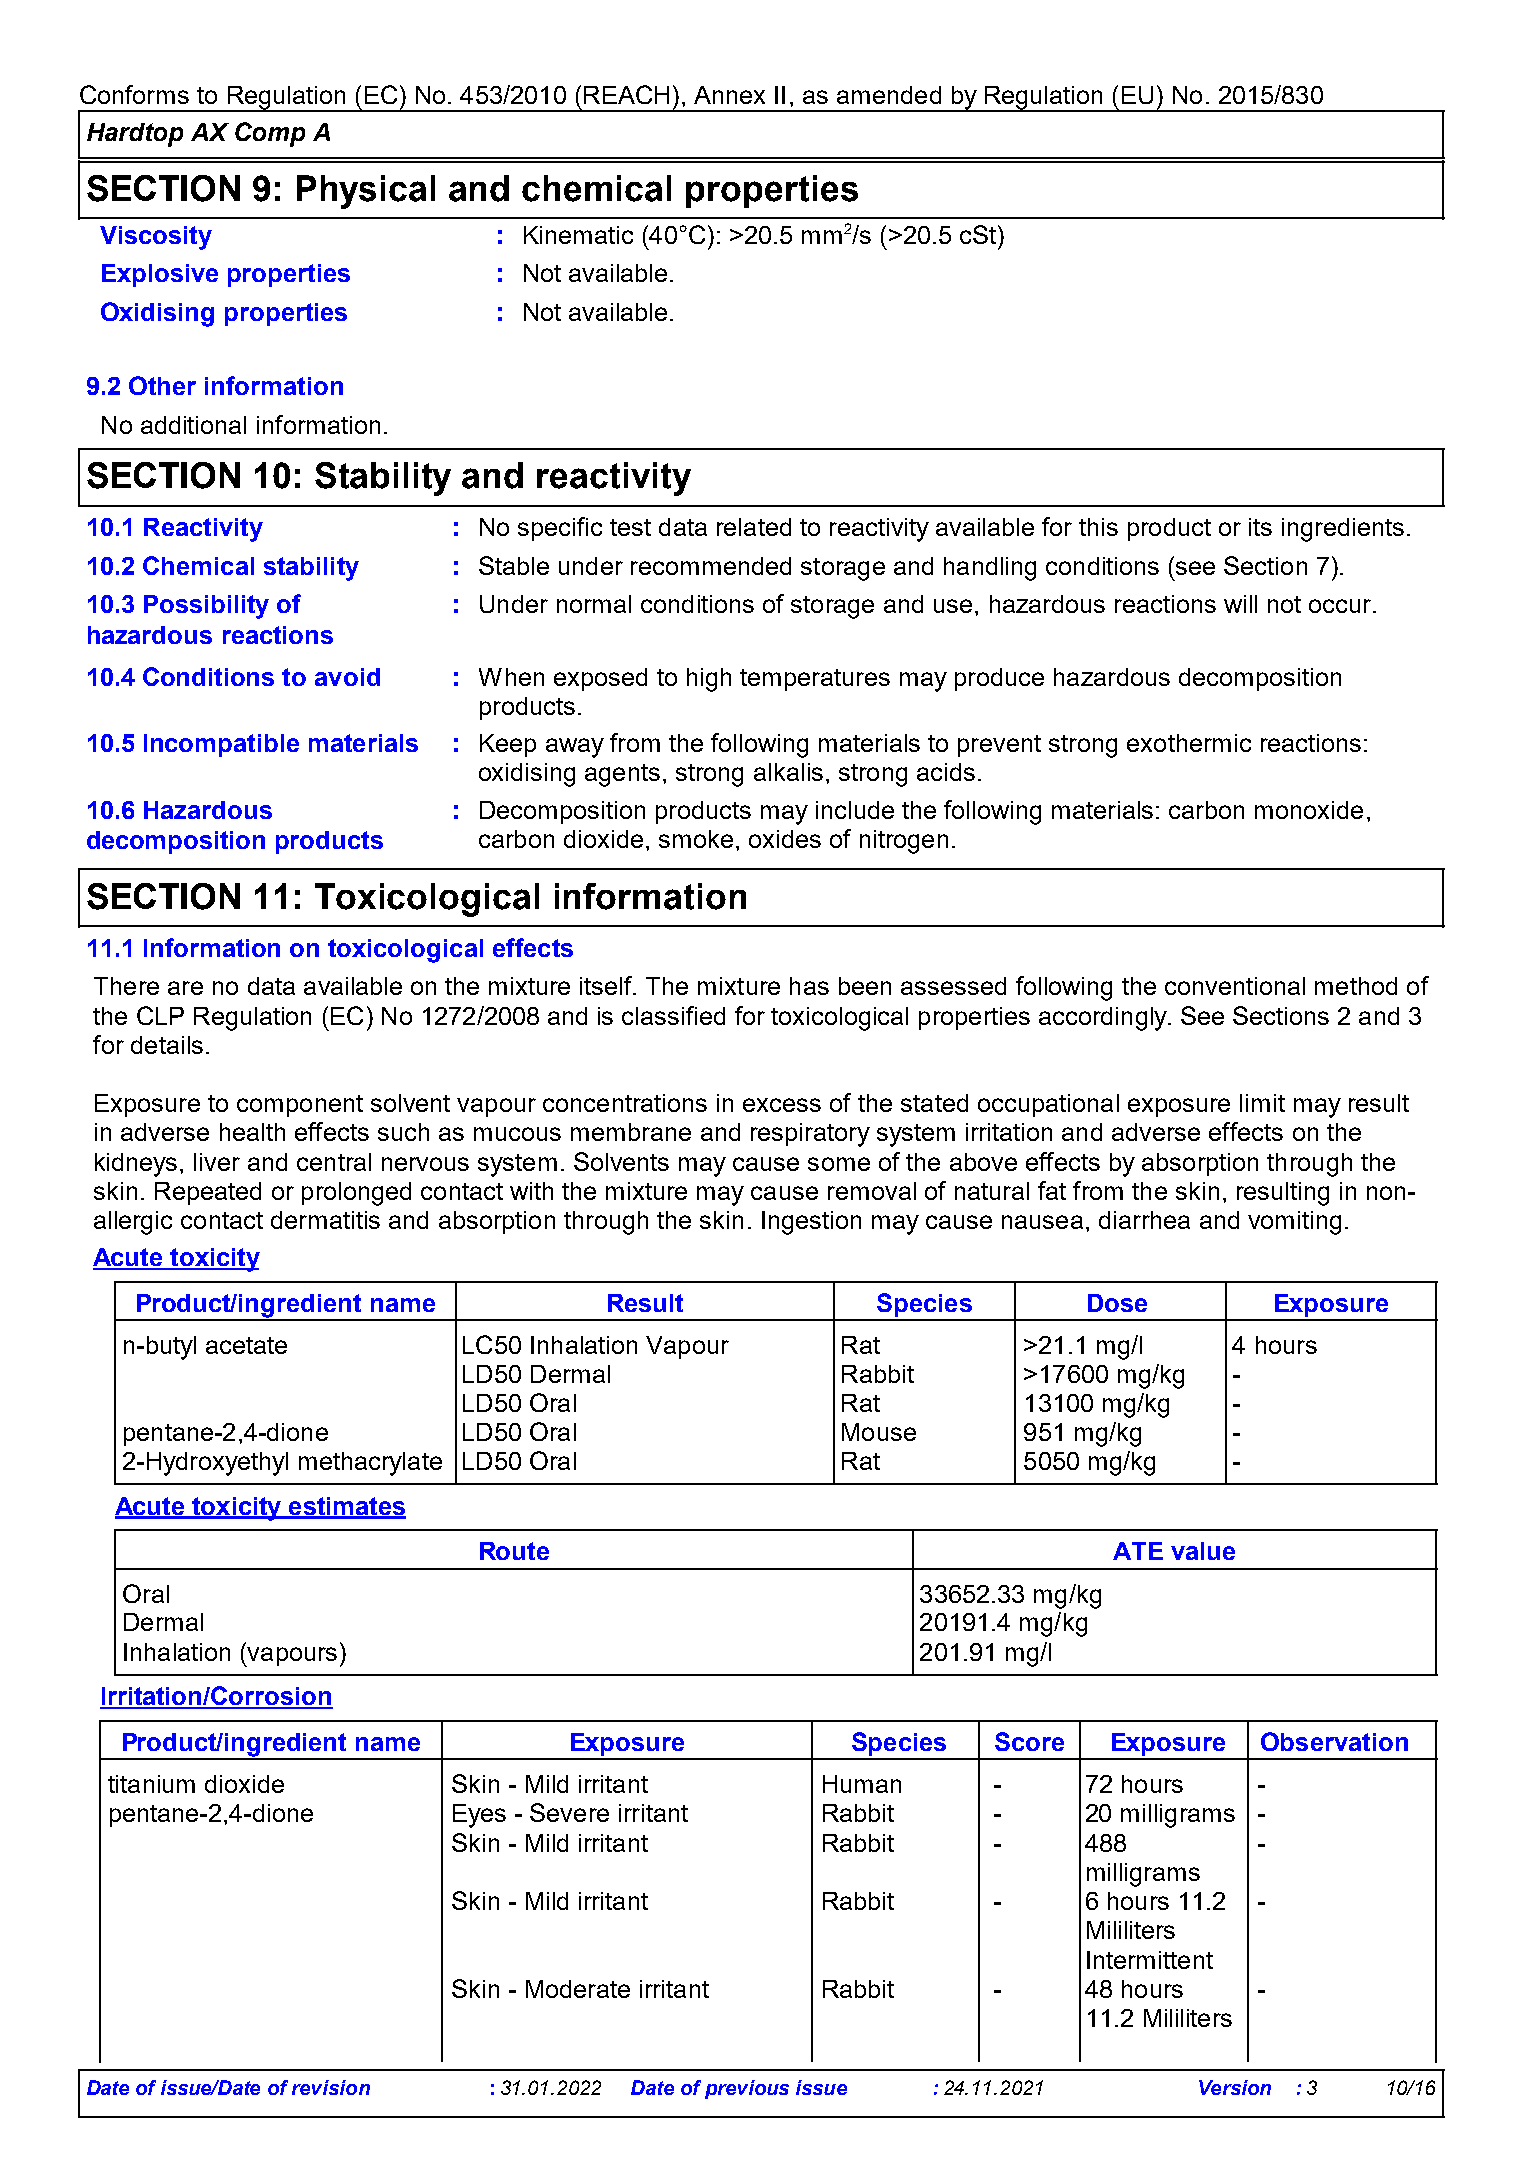 This image has height=2158, width=1525. Describe the element at coordinates (331, 2087) in the image. I see `revision` at that location.
